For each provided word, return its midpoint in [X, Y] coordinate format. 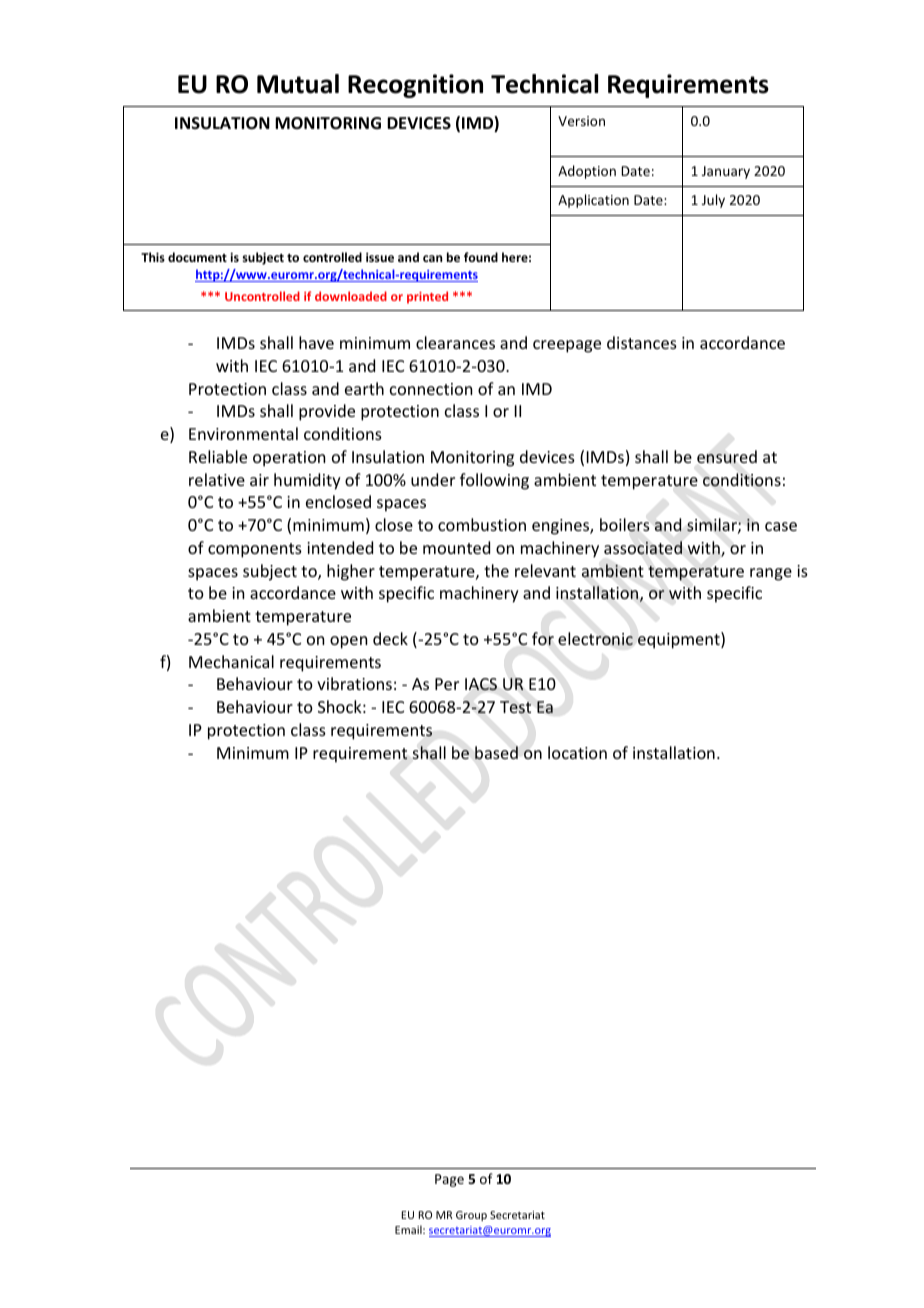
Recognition [415, 86]
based [496, 753]
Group [471, 1216]
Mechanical [231, 661]
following [494, 481]
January [726, 172]
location [577, 752]
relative [217, 479]
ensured [727, 456]
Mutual [298, 84]
